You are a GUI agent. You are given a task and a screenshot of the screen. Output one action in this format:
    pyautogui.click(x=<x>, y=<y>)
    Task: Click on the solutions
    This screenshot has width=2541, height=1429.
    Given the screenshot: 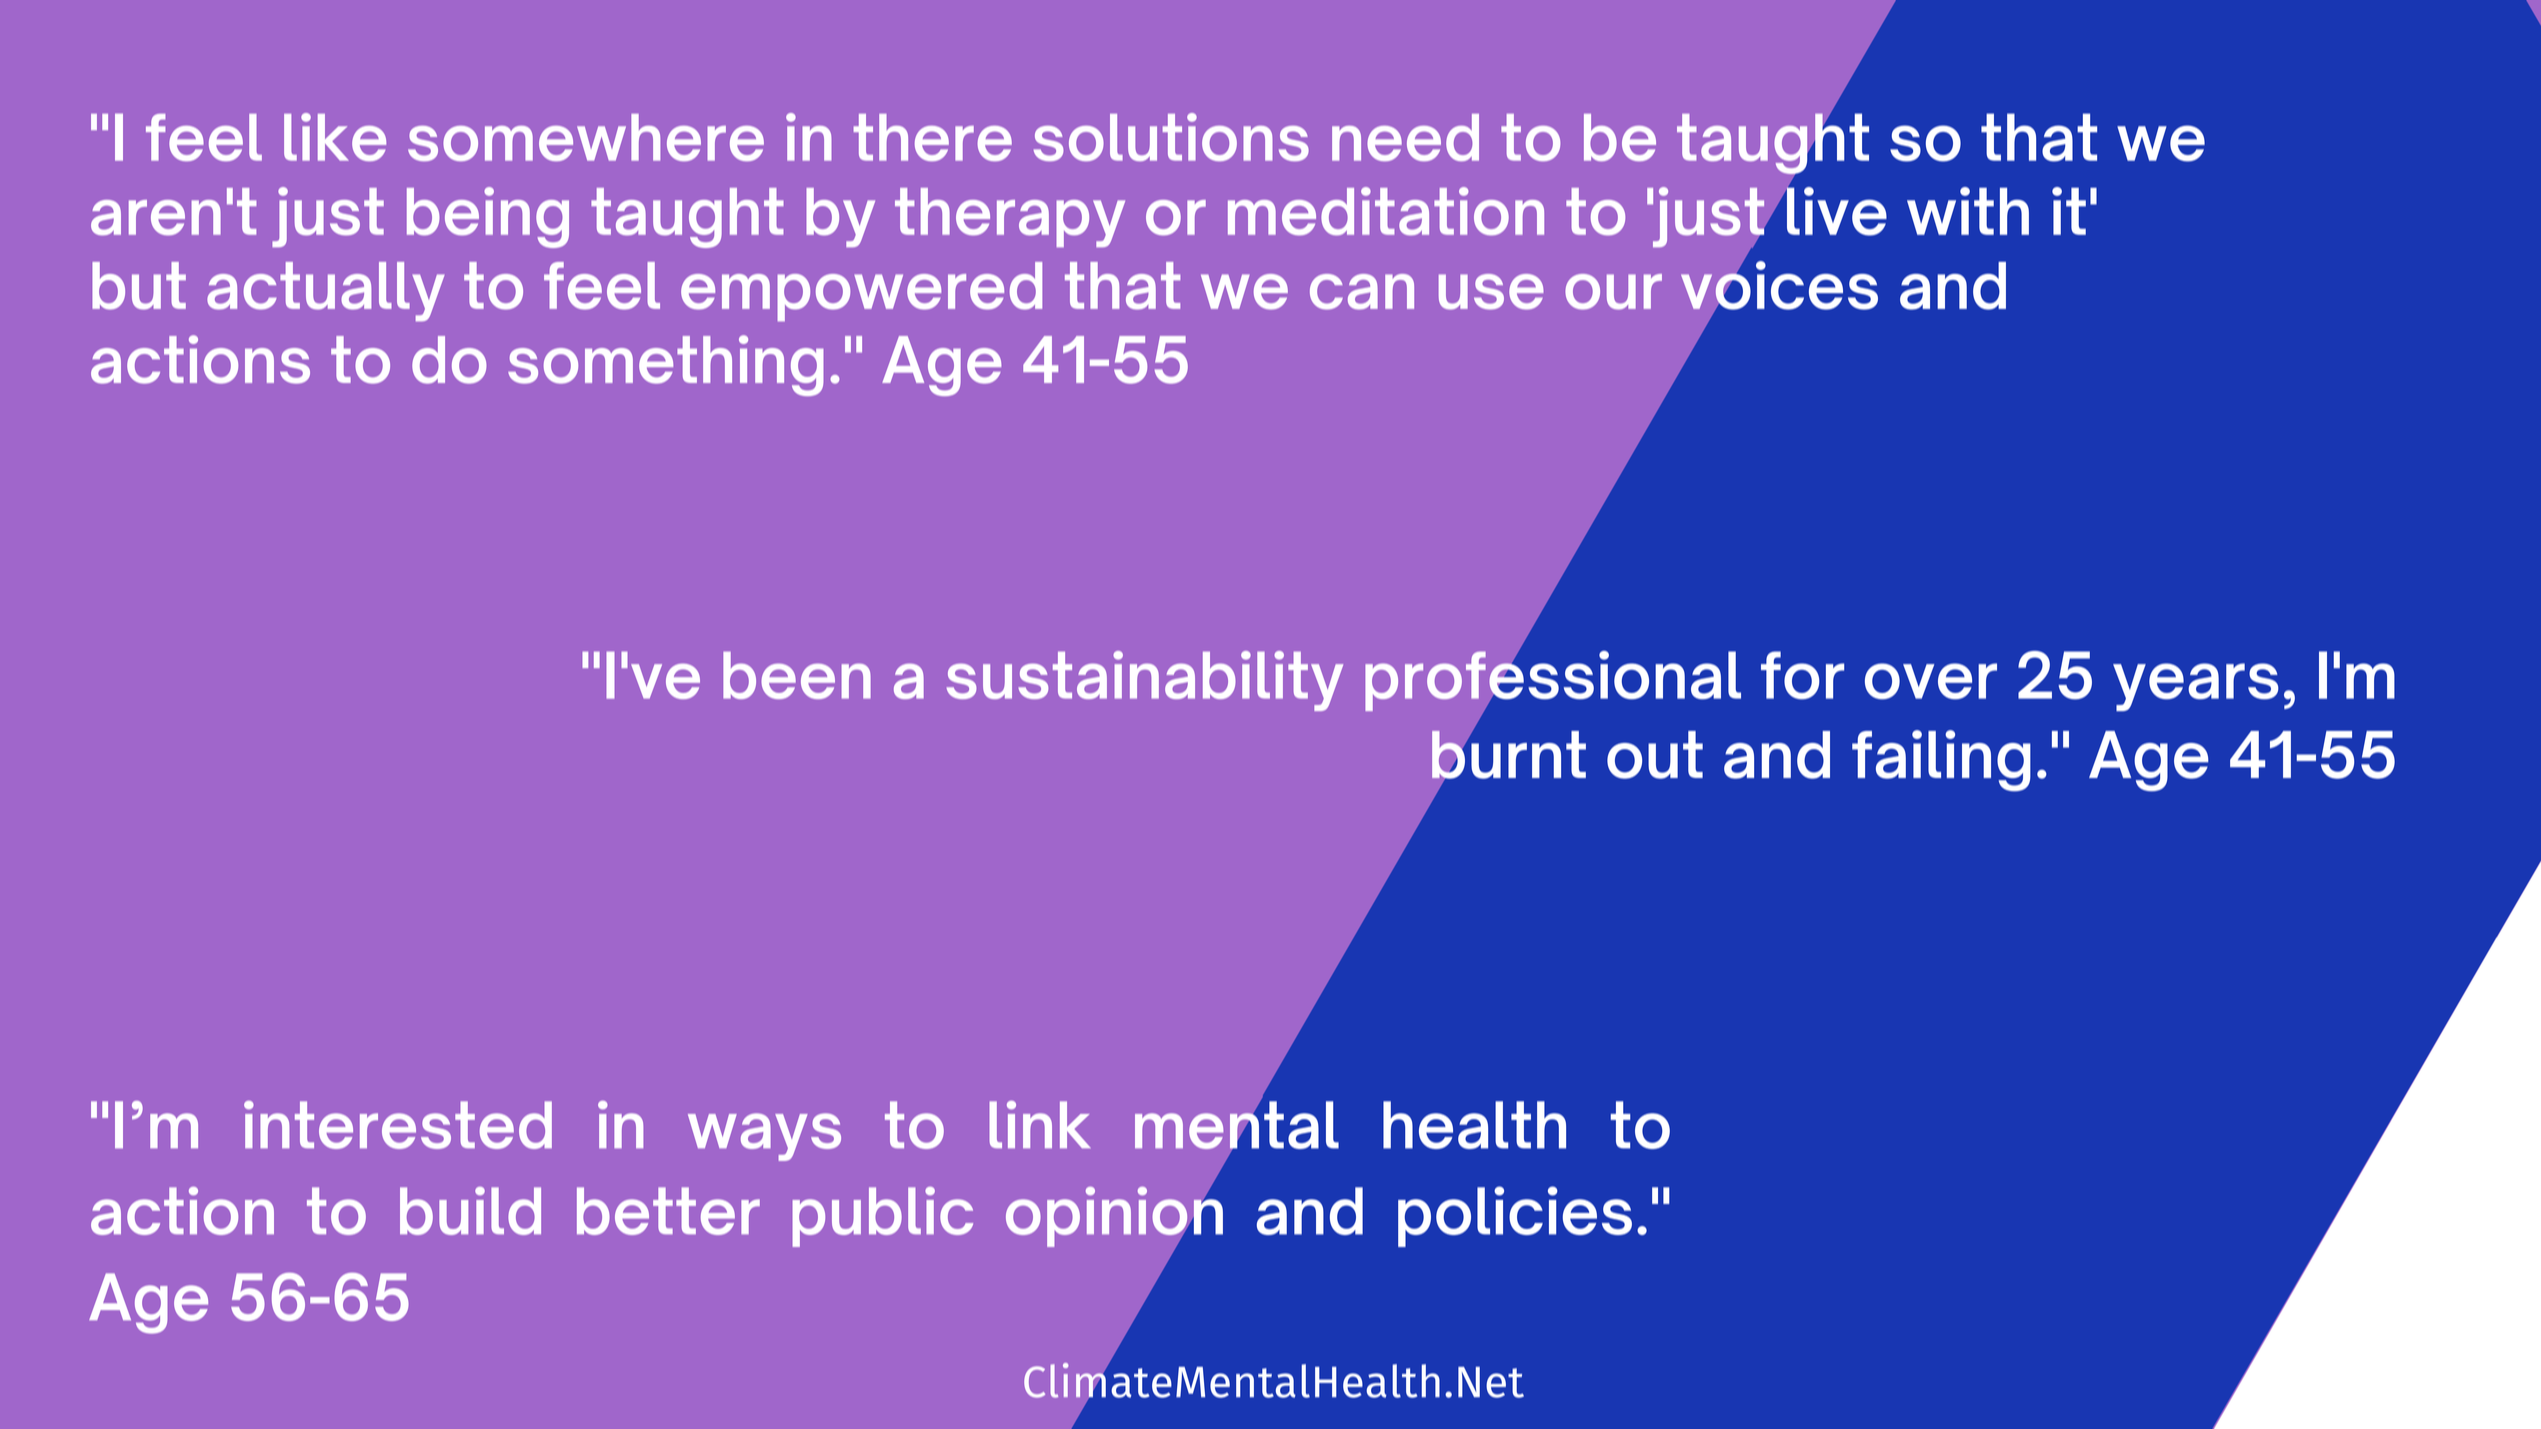 What is the action you would take?
    pyautogui.click(x=1171, y=137)
